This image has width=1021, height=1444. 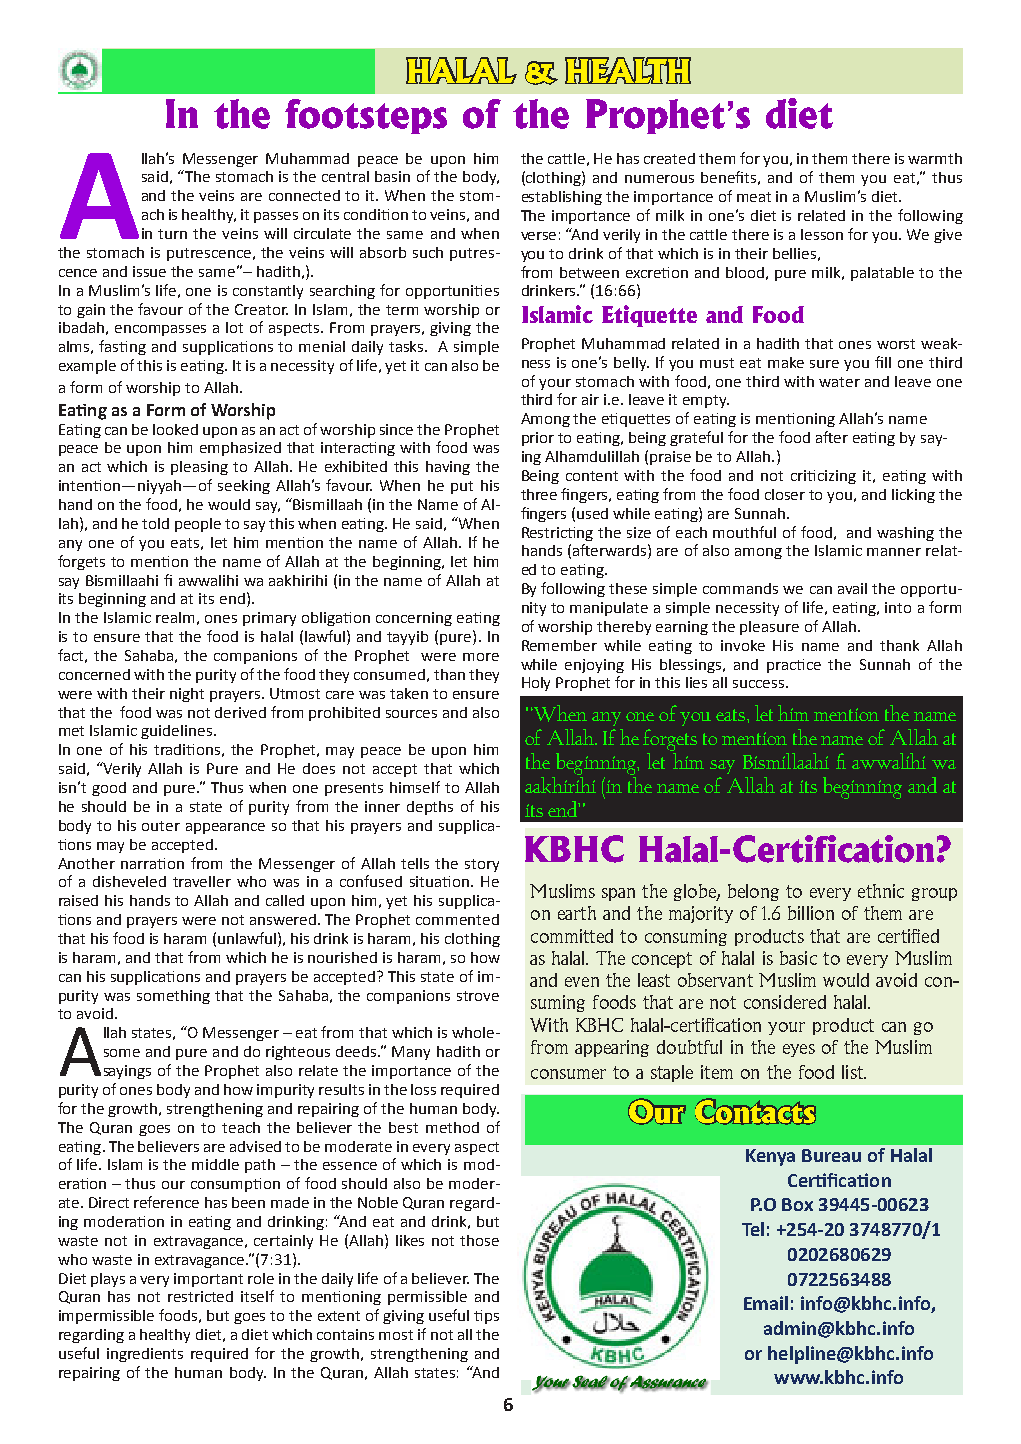 What do you see at coordinates (766, 1303) in the image?
I see `Email` at bounding box center [766, 1303].
